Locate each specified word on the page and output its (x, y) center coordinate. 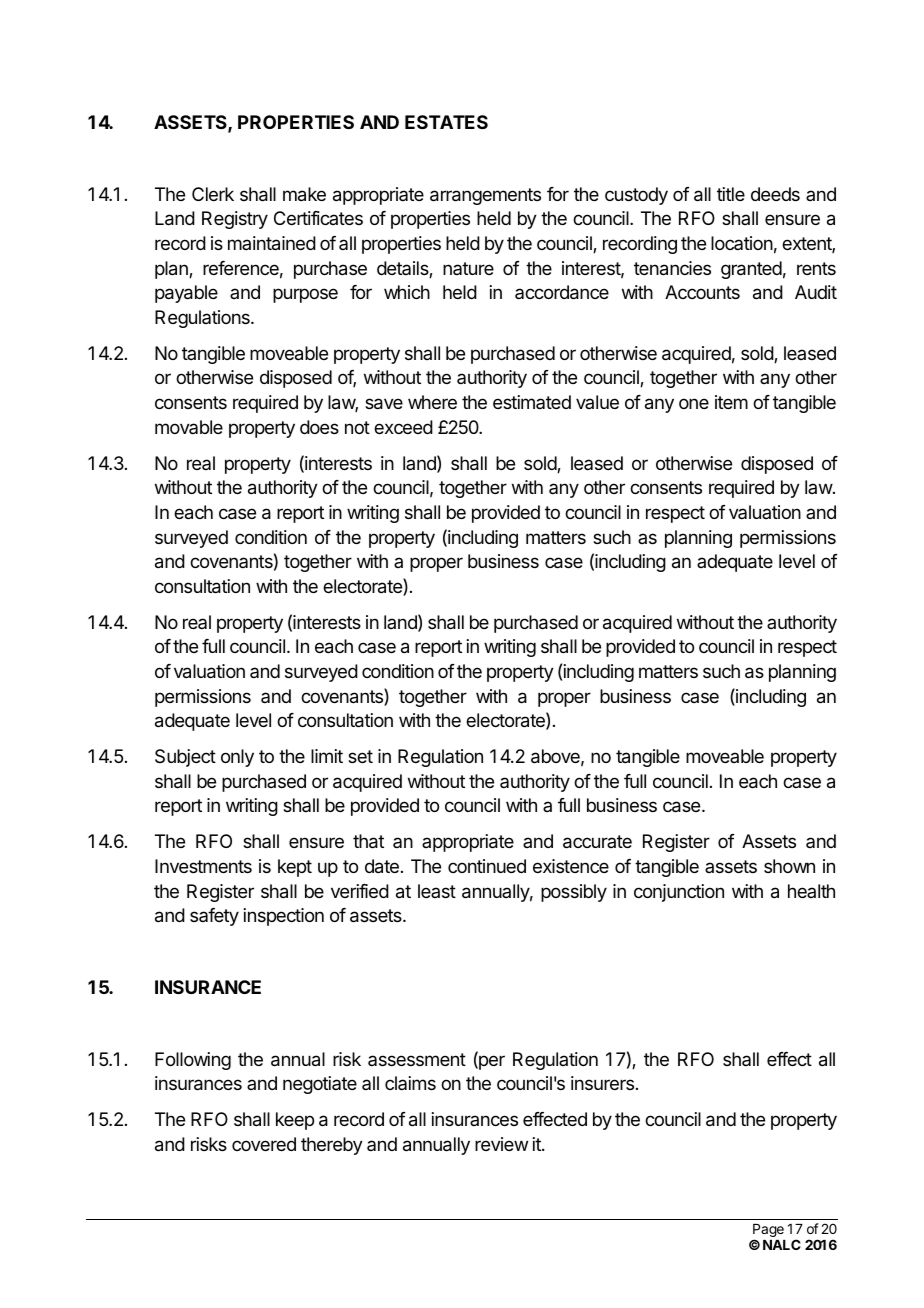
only (237, 758)
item (731, 402)
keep (295, 1121)
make (304, 194)
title (731, 194)
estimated (532, 402)
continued (487, 866)
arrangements (485, 196)
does (319, 427)
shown (789, 866)
